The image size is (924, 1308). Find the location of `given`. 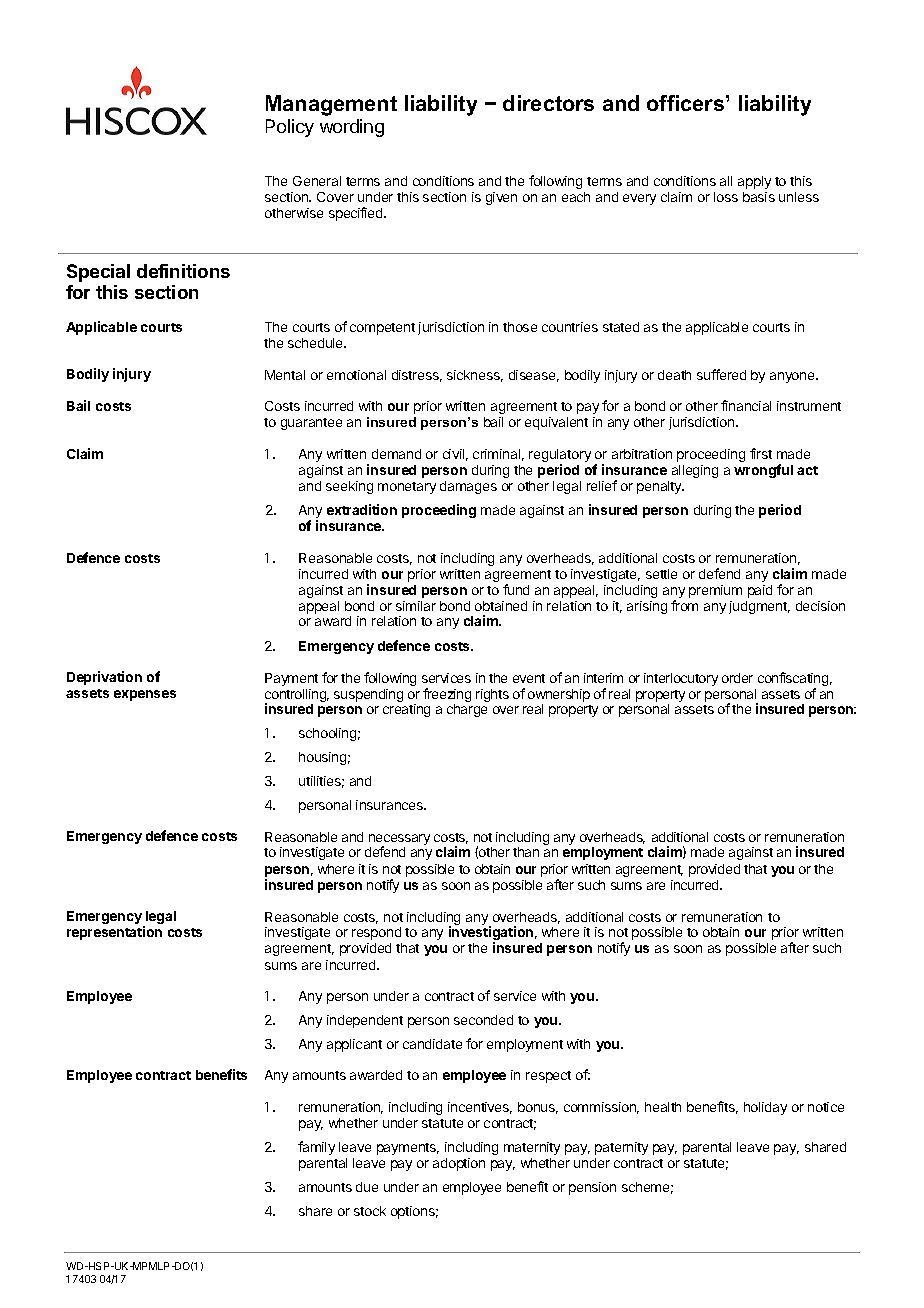

given is located at coordinates (501, 198).
